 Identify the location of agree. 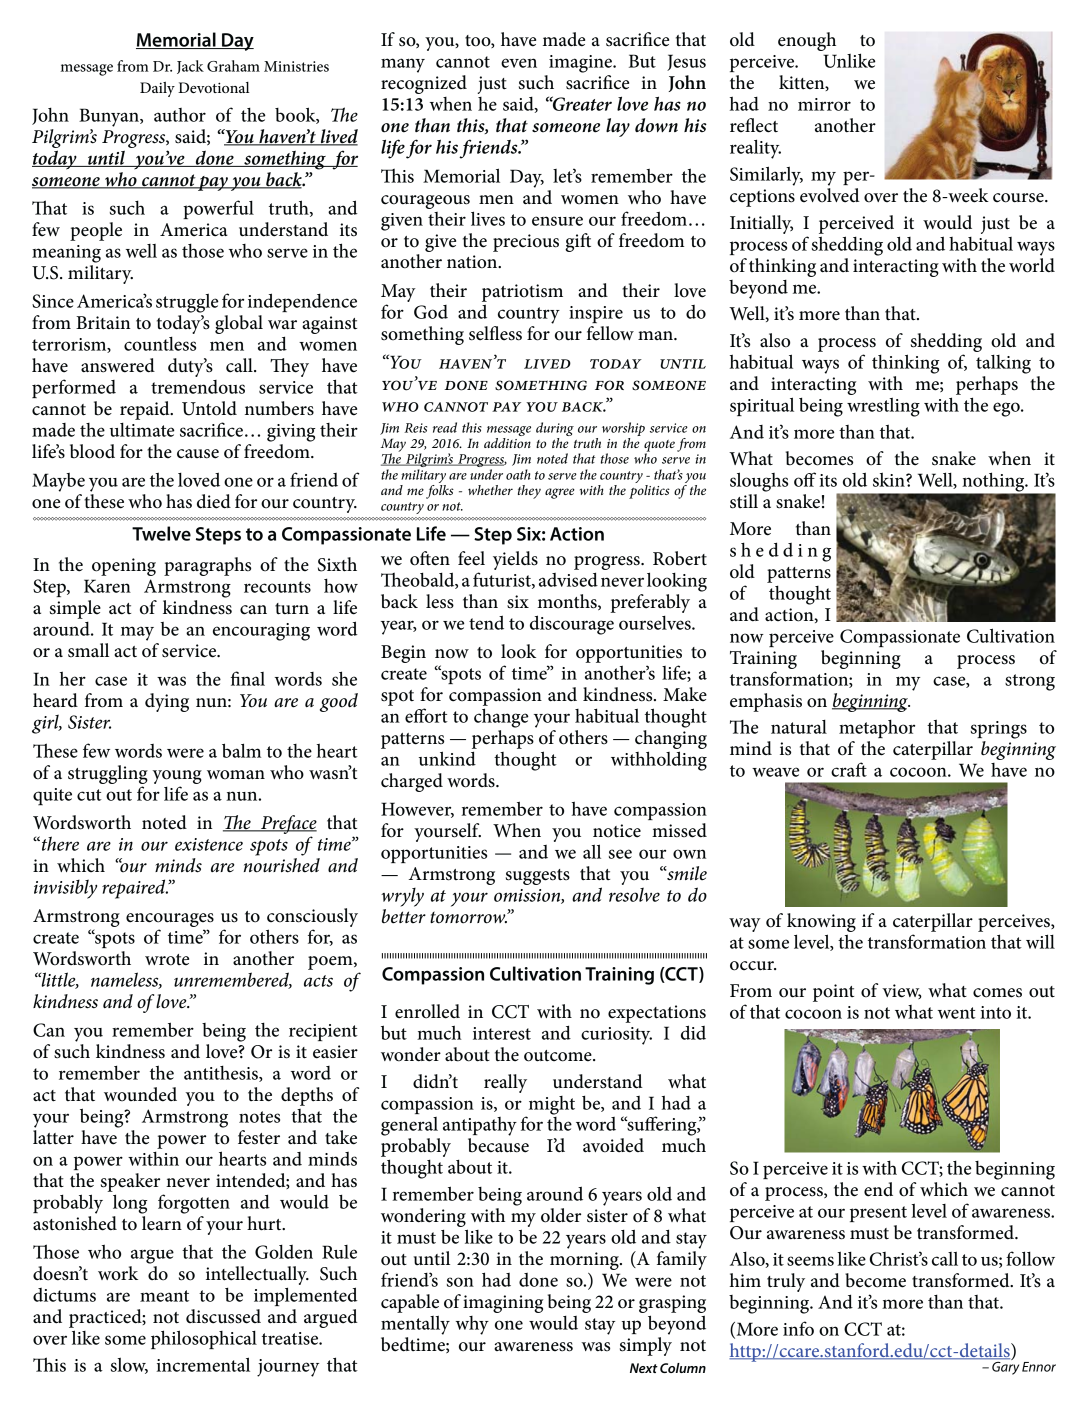
(560, 493).
